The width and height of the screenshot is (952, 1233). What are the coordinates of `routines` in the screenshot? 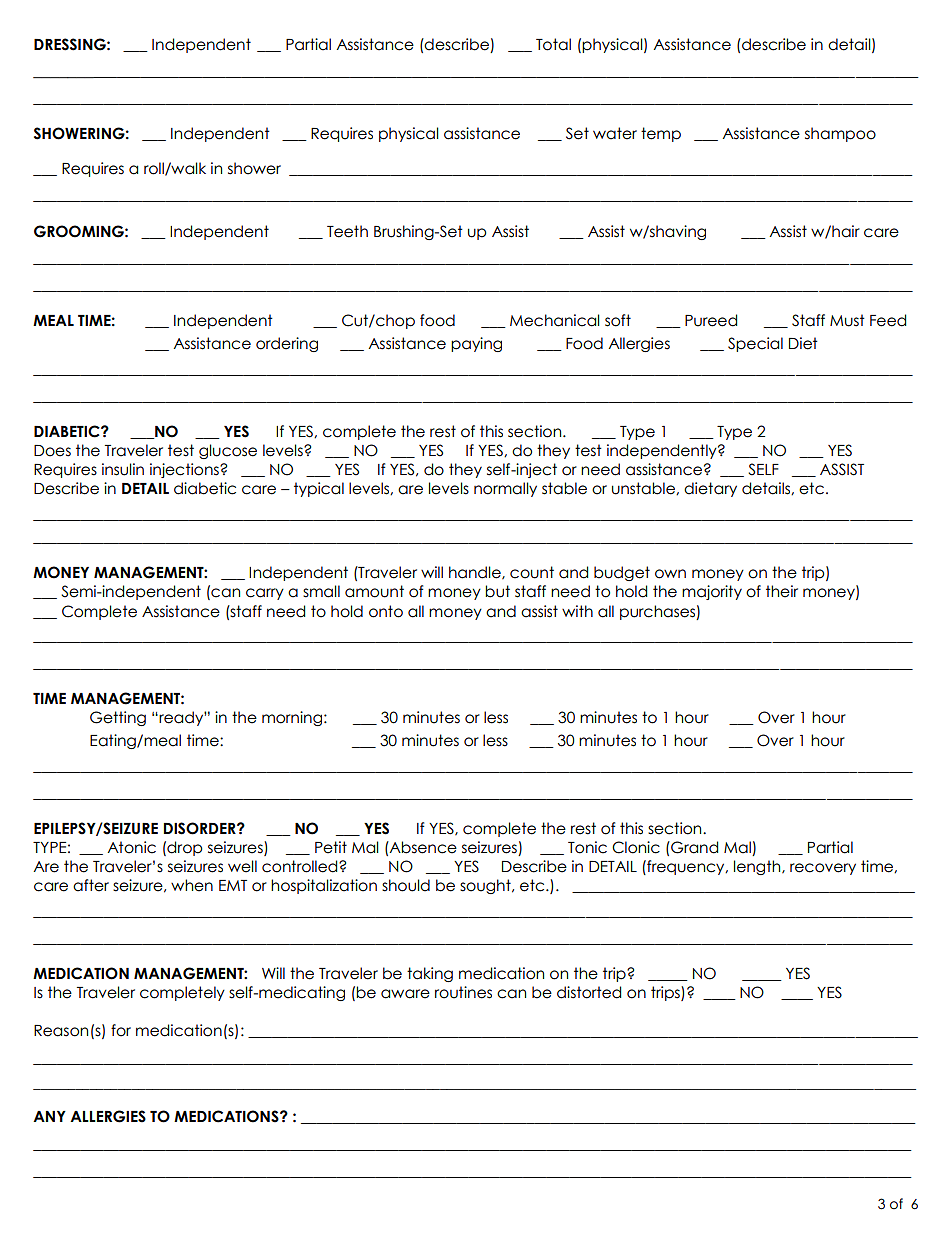 It's located at (463, 992).
